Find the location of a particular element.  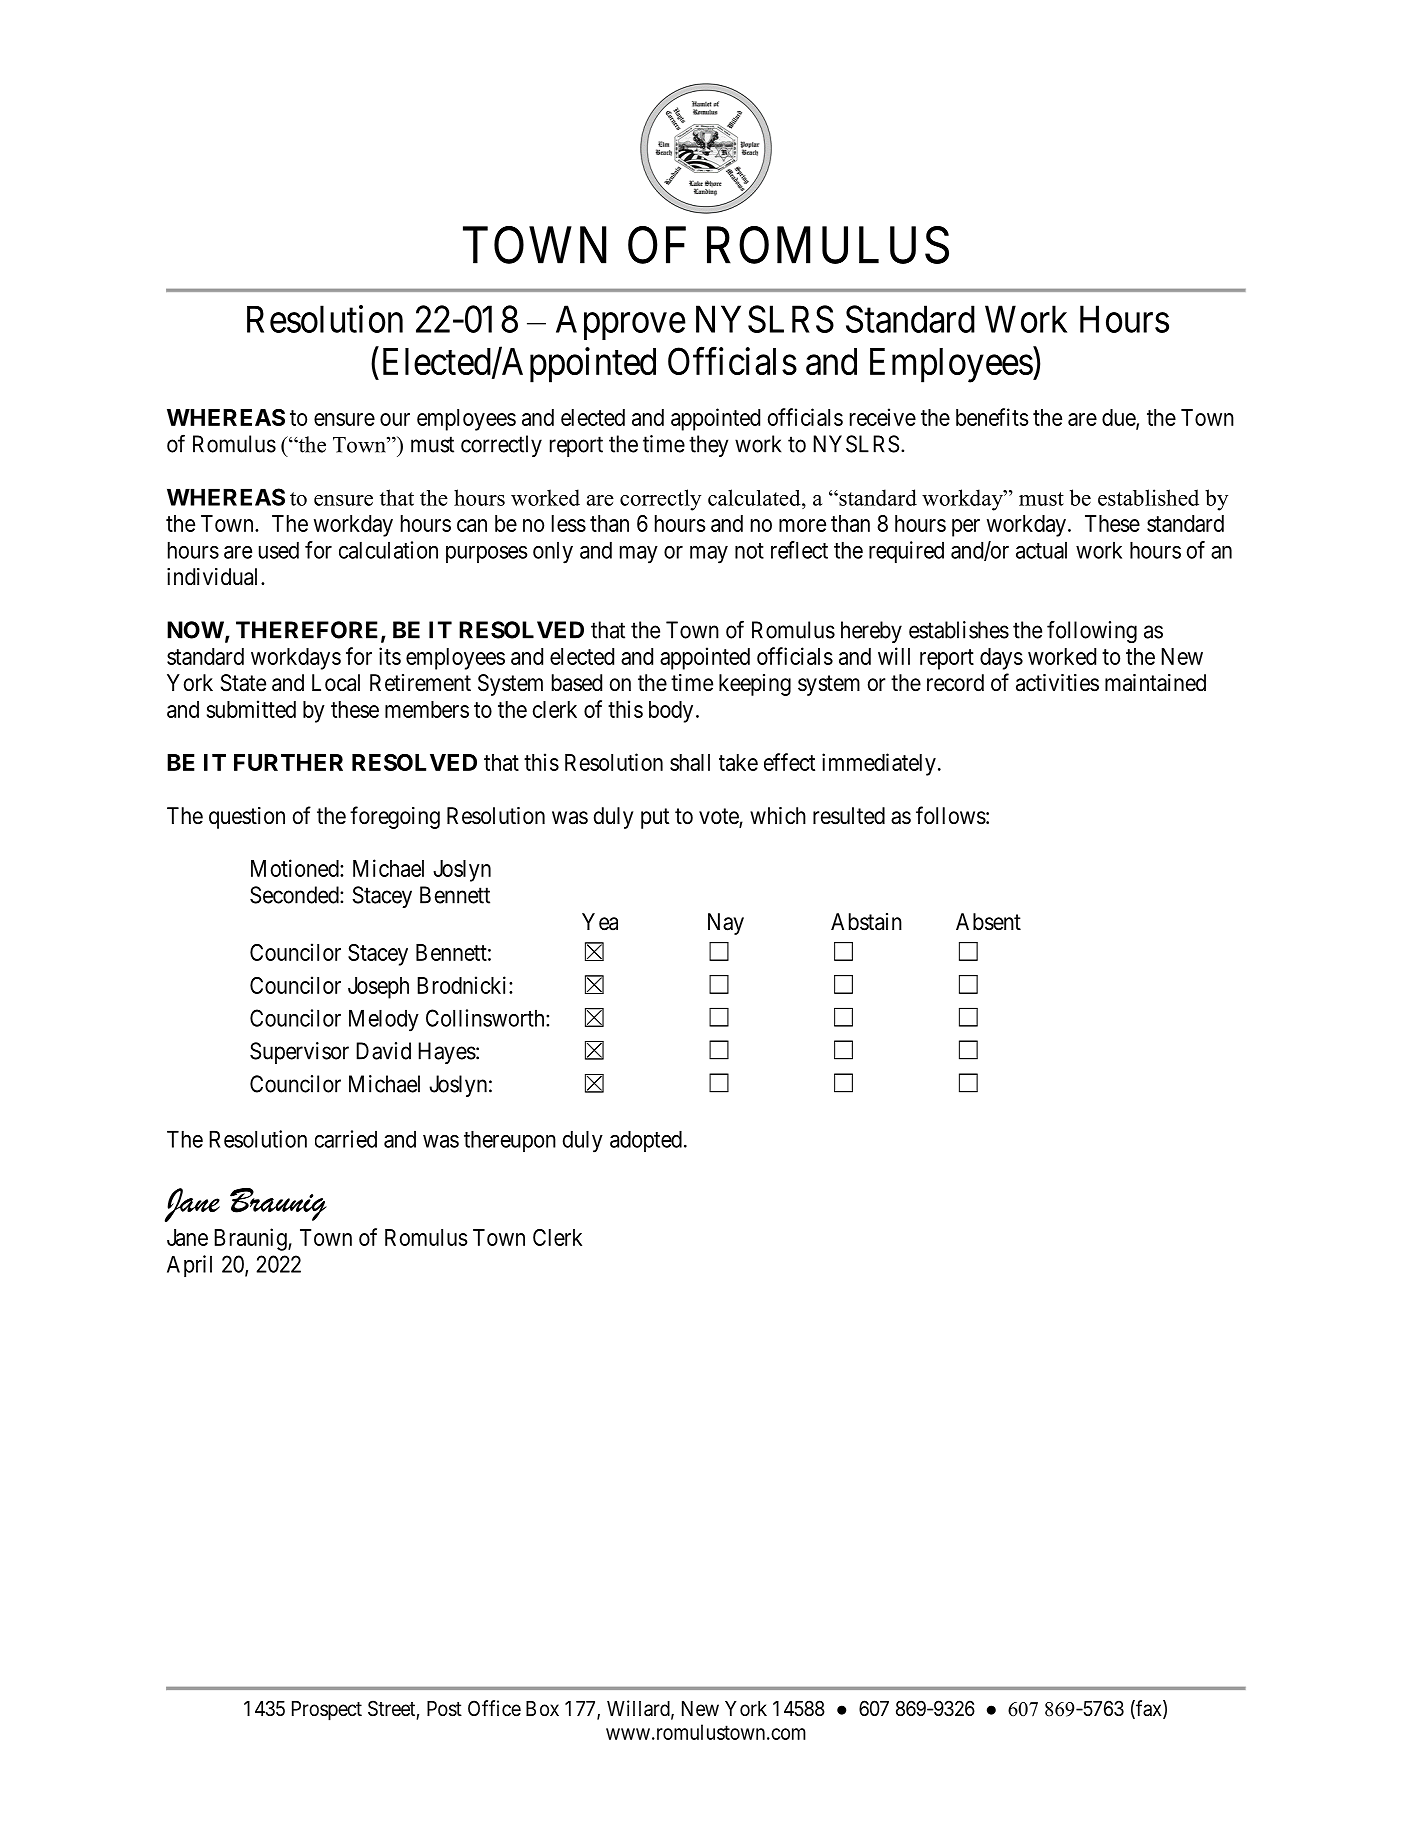

Absent is located at coordinates (988, 922).
